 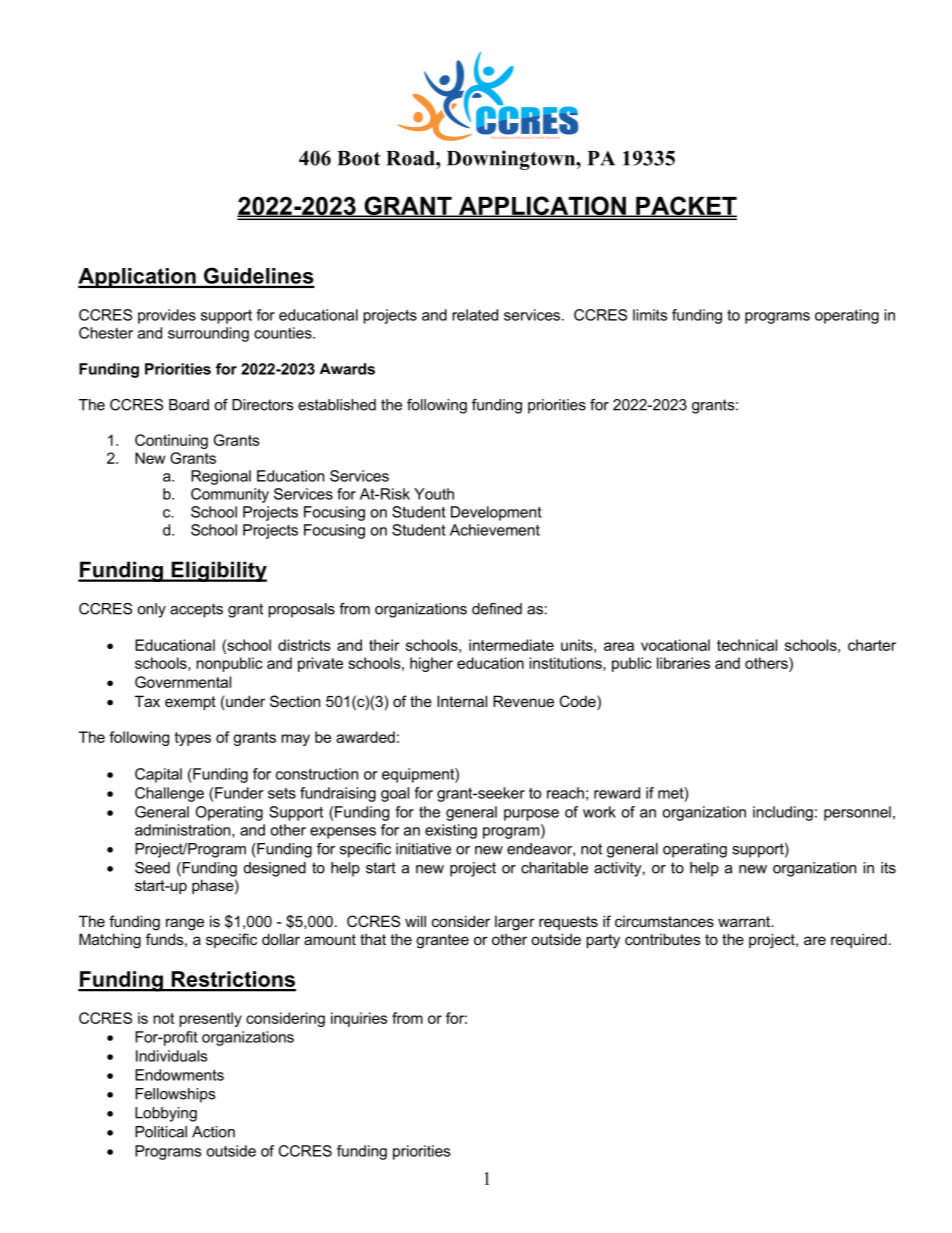 What do you see at coordinates (411, 158) in the screenshot?
I see `Road` at bounding box center [411, 158].
